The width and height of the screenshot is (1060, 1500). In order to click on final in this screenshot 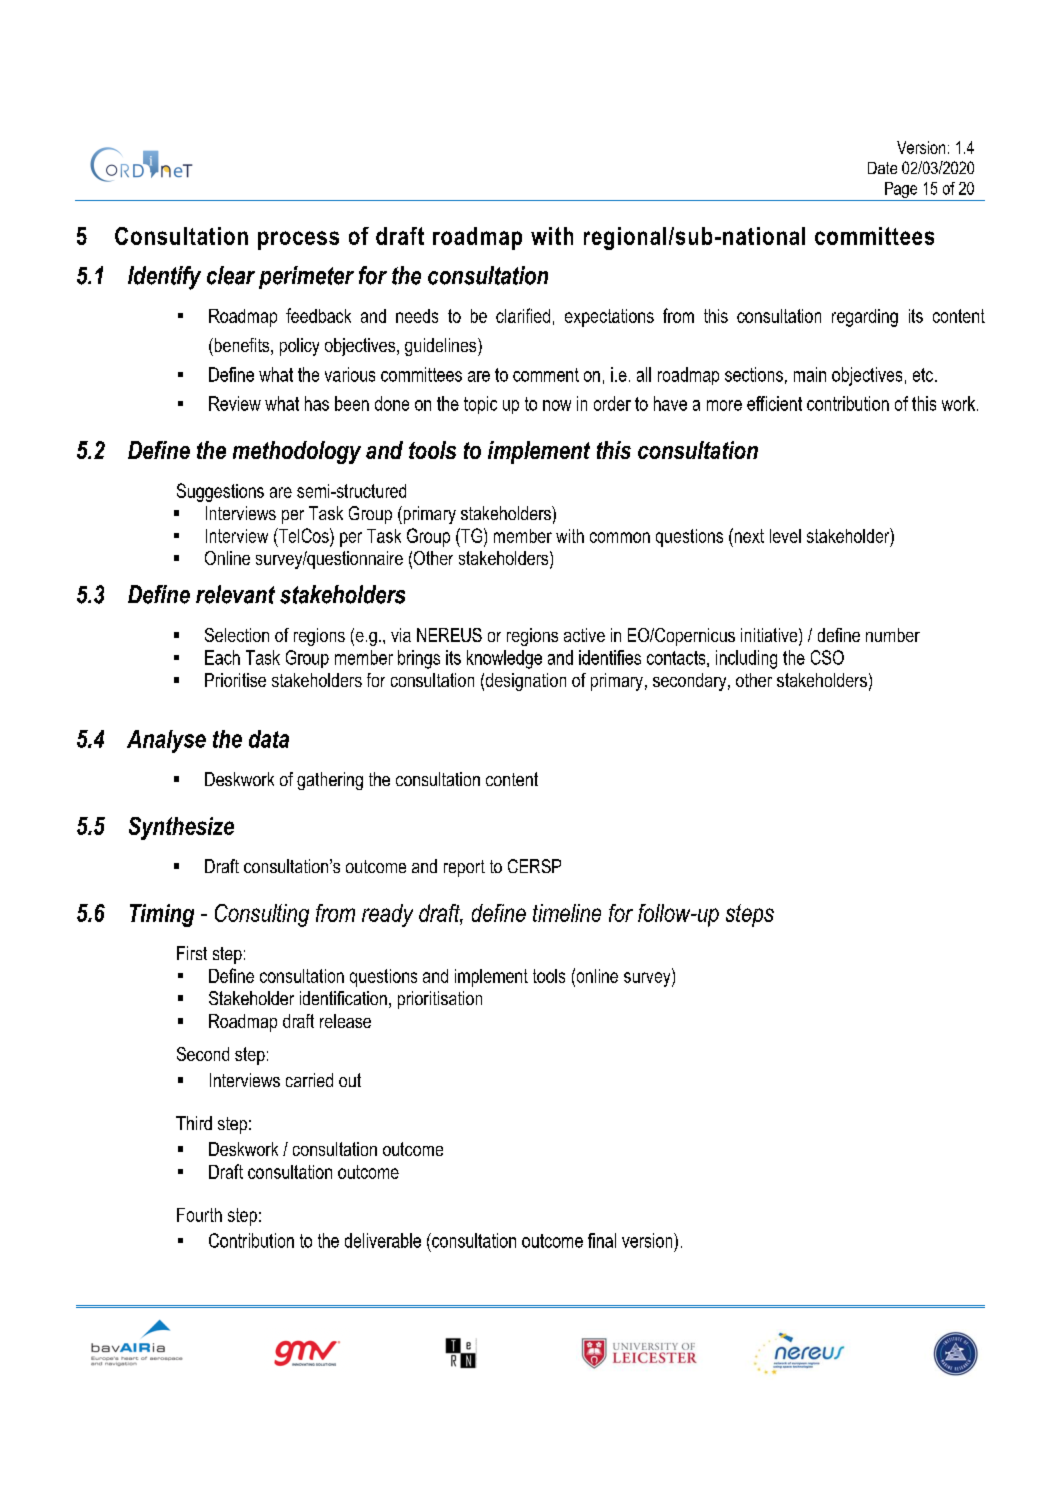, I will do `click(602, 1240)`.
